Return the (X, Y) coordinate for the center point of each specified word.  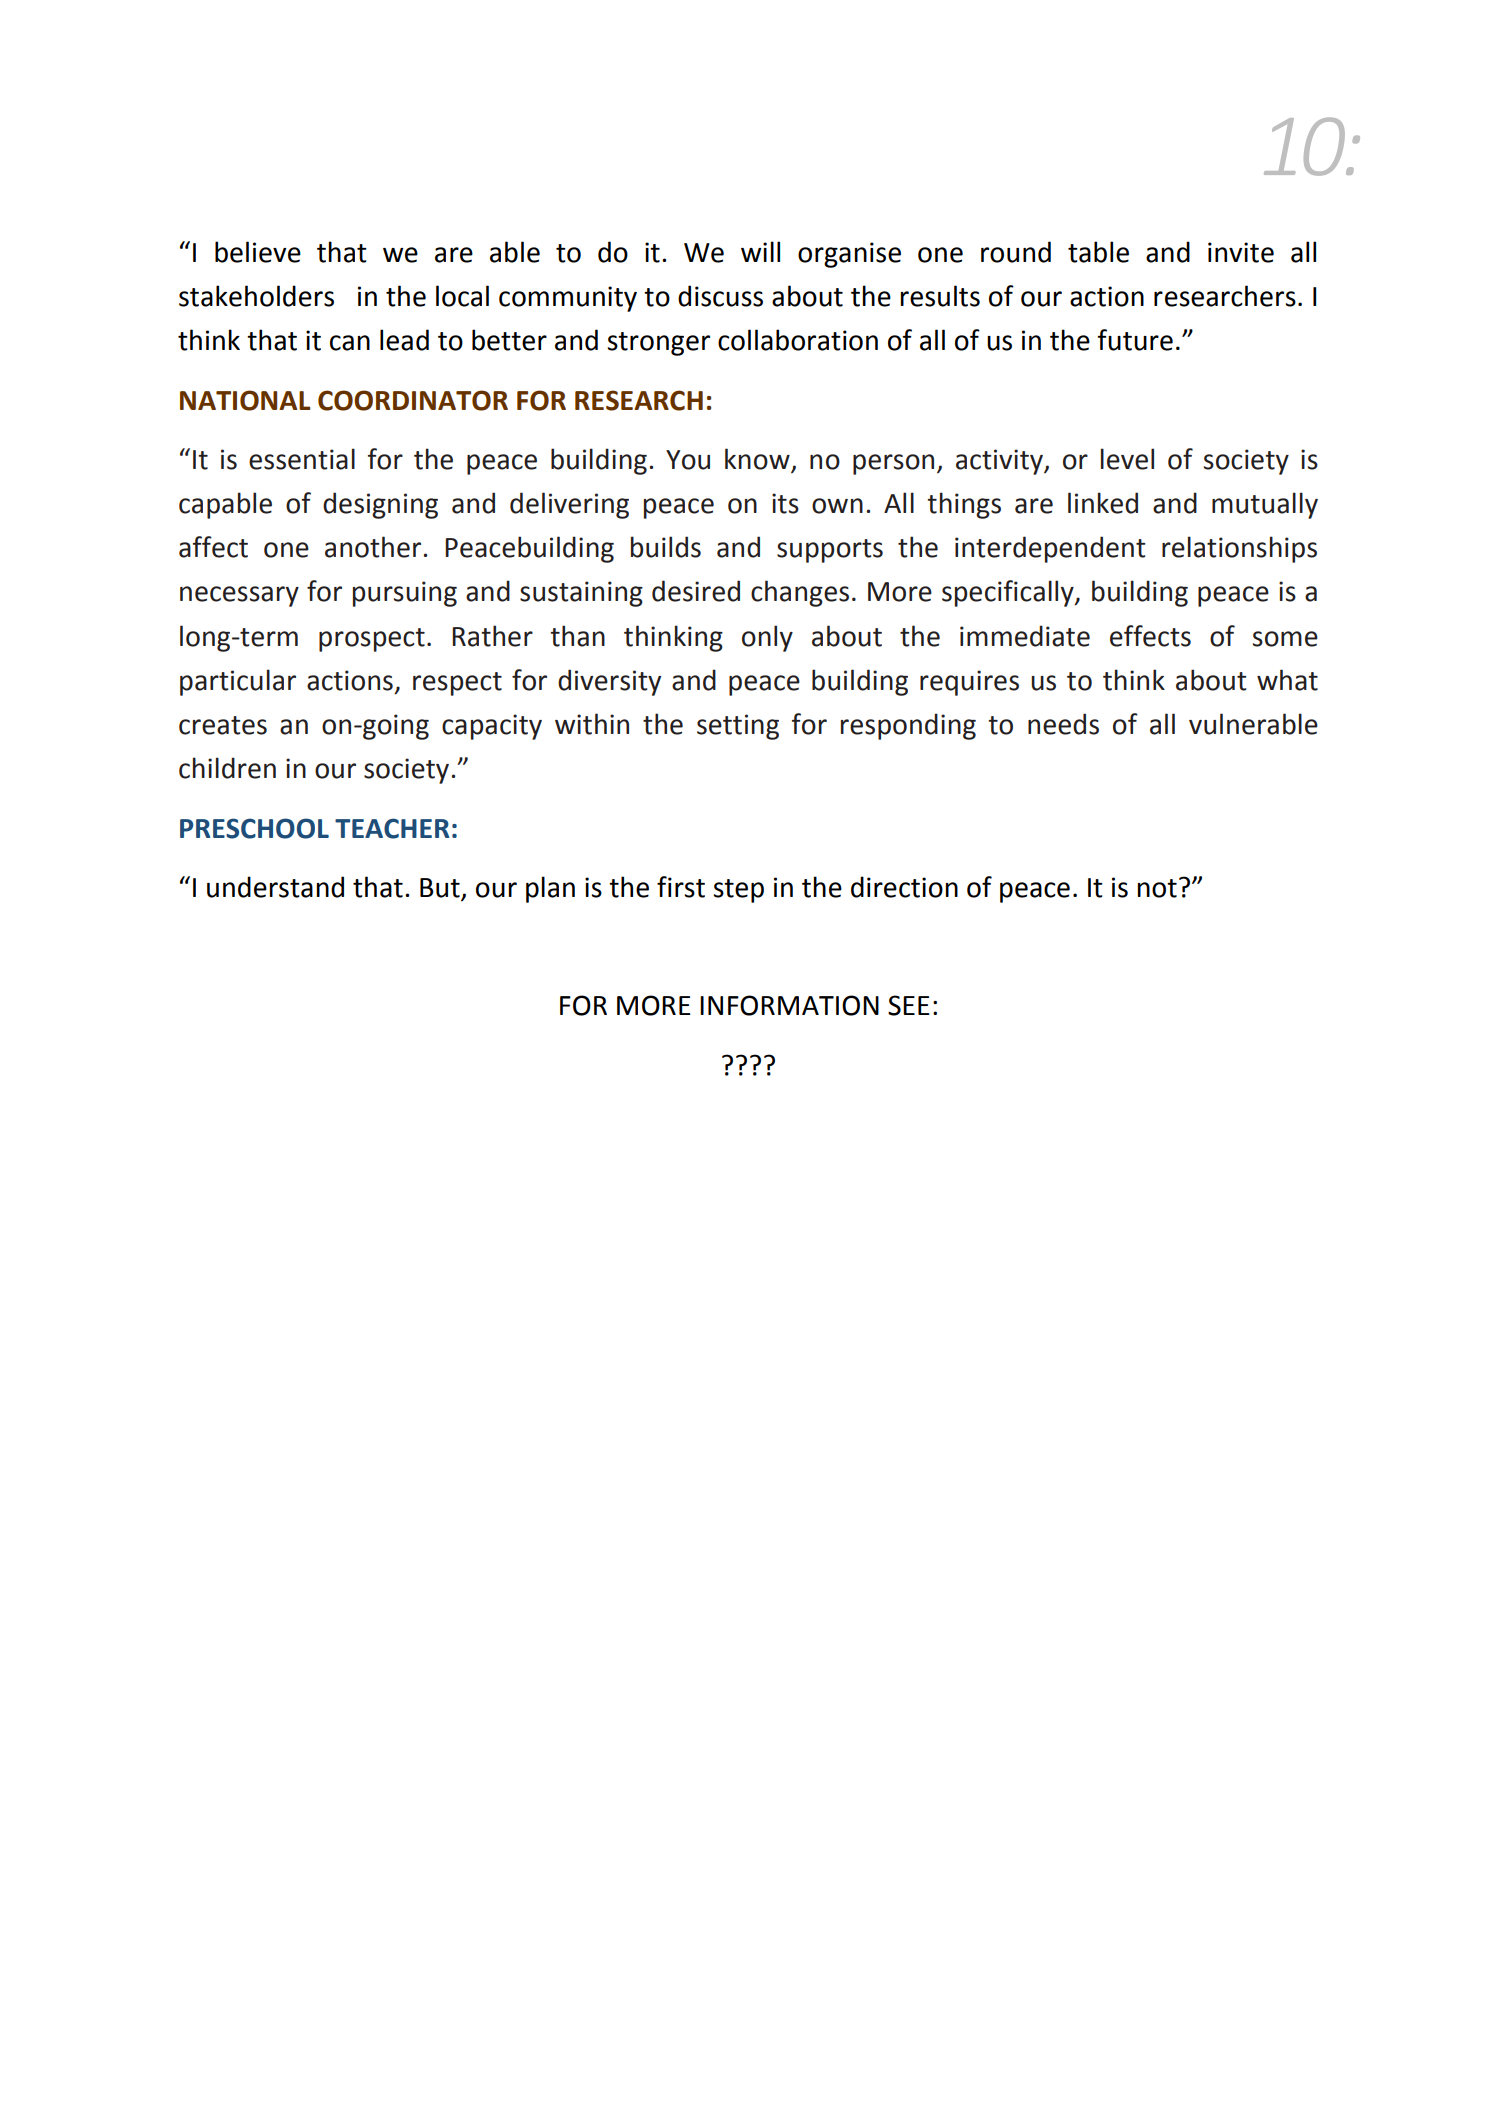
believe (258, 252)
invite (1241, 252)
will (760, 251)
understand (275, 887)
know (758, 460)
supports (830, 551)
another (373, 547)
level (1127, 459)
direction (904, 887)
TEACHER (392, 828)
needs (1063, 724)
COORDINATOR (413, 400)
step (738, 891)
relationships (1239, 549)
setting (738, 727)
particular (238, 682)
